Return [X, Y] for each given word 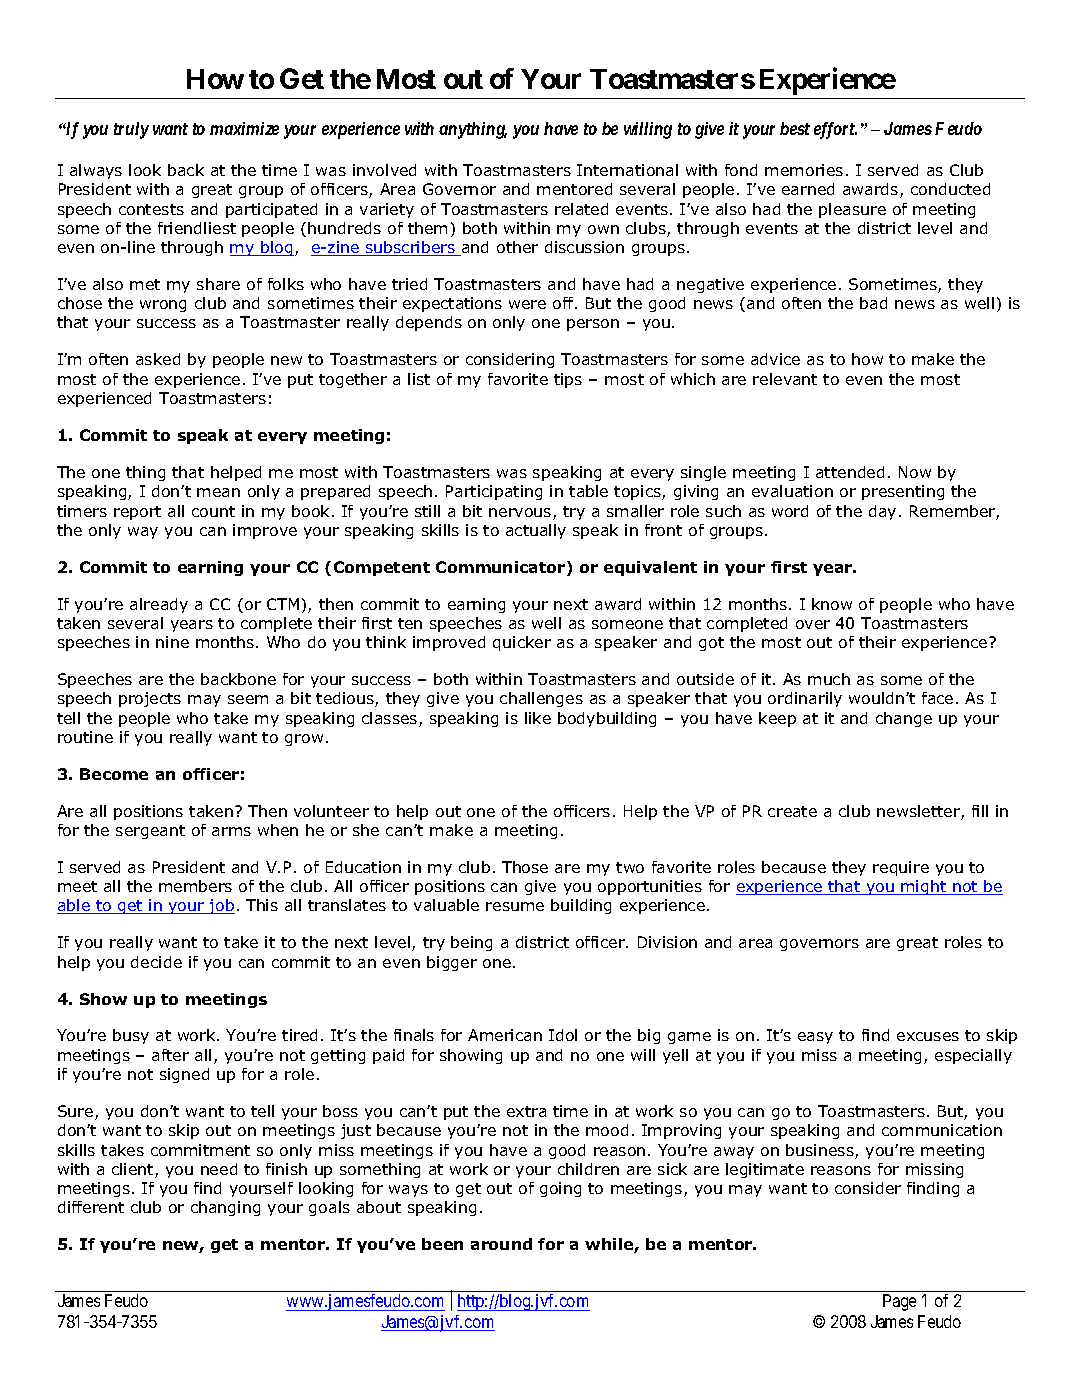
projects [150, 699]
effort [835, 130]
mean [218, 492]
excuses [928, 1036]
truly [131, 130]
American [505, 1035]
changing [225, 1208]
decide [156, 962]
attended [850, 472]
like [538, 718]
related [581, 209]
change [904, 719]
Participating [494, 492]
